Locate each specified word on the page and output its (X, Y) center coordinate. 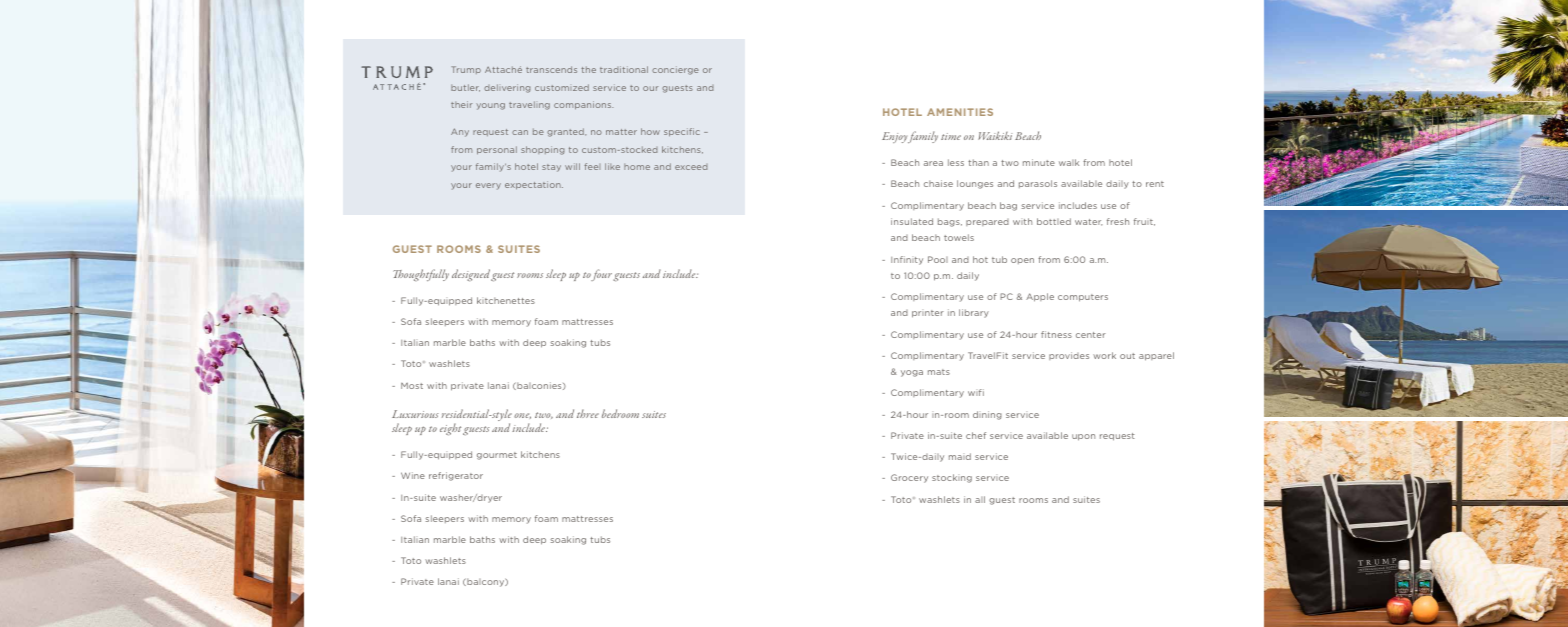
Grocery (909, 478)
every (488, 186)
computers (1083, 298)
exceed (691, 167)
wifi (976, 392)
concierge (675, 70)
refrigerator (456, 476)
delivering (507, 88)
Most (412, 386)
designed (471, 275)
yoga (912, 373)
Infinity (907, 260)
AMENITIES (960, 112)
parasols (1038, 184)
